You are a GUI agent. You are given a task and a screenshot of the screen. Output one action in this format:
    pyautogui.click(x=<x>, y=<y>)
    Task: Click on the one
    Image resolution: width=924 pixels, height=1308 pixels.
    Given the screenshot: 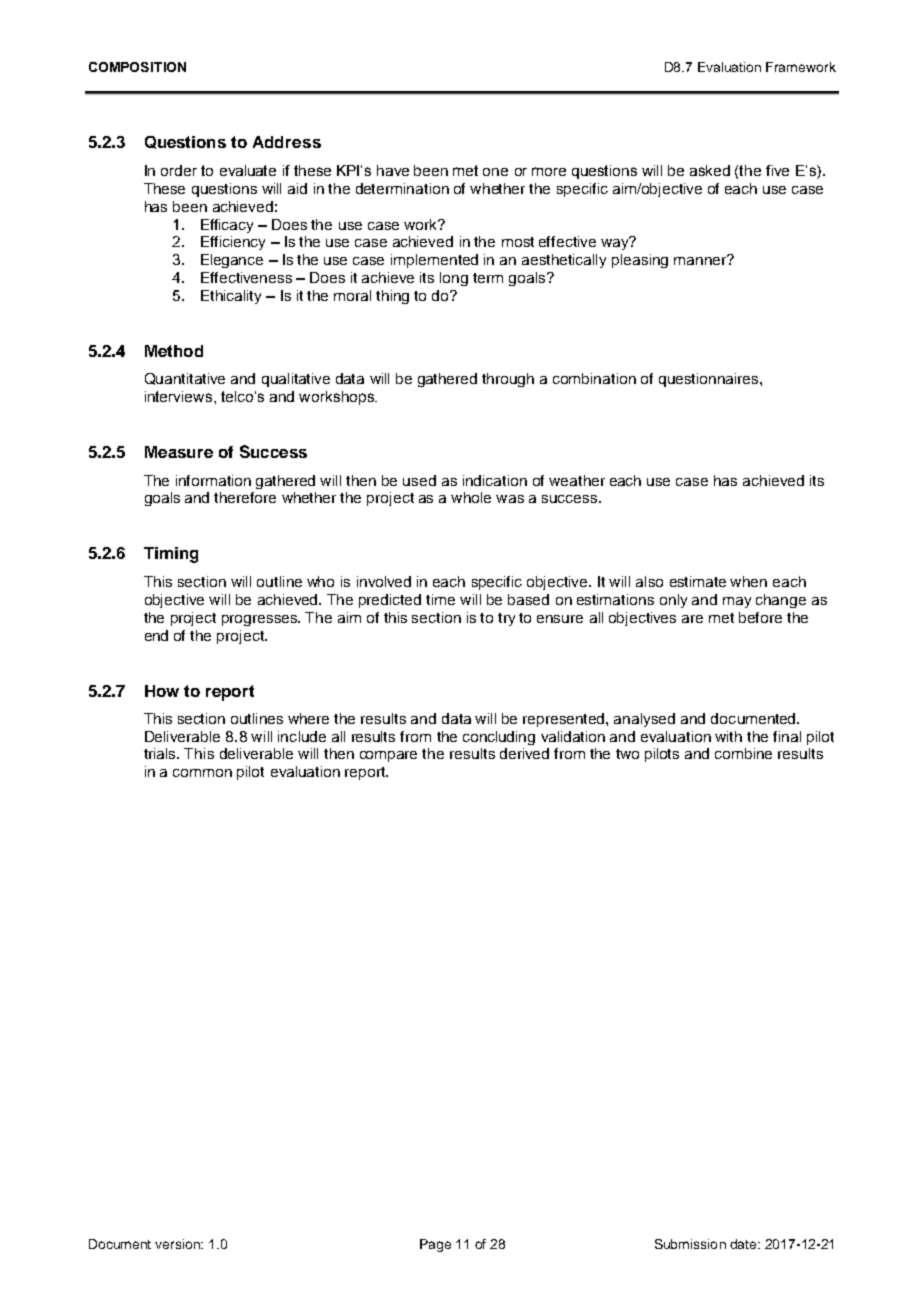 What is the action you would take?
    pyautogui.click(x=495, y=172)
